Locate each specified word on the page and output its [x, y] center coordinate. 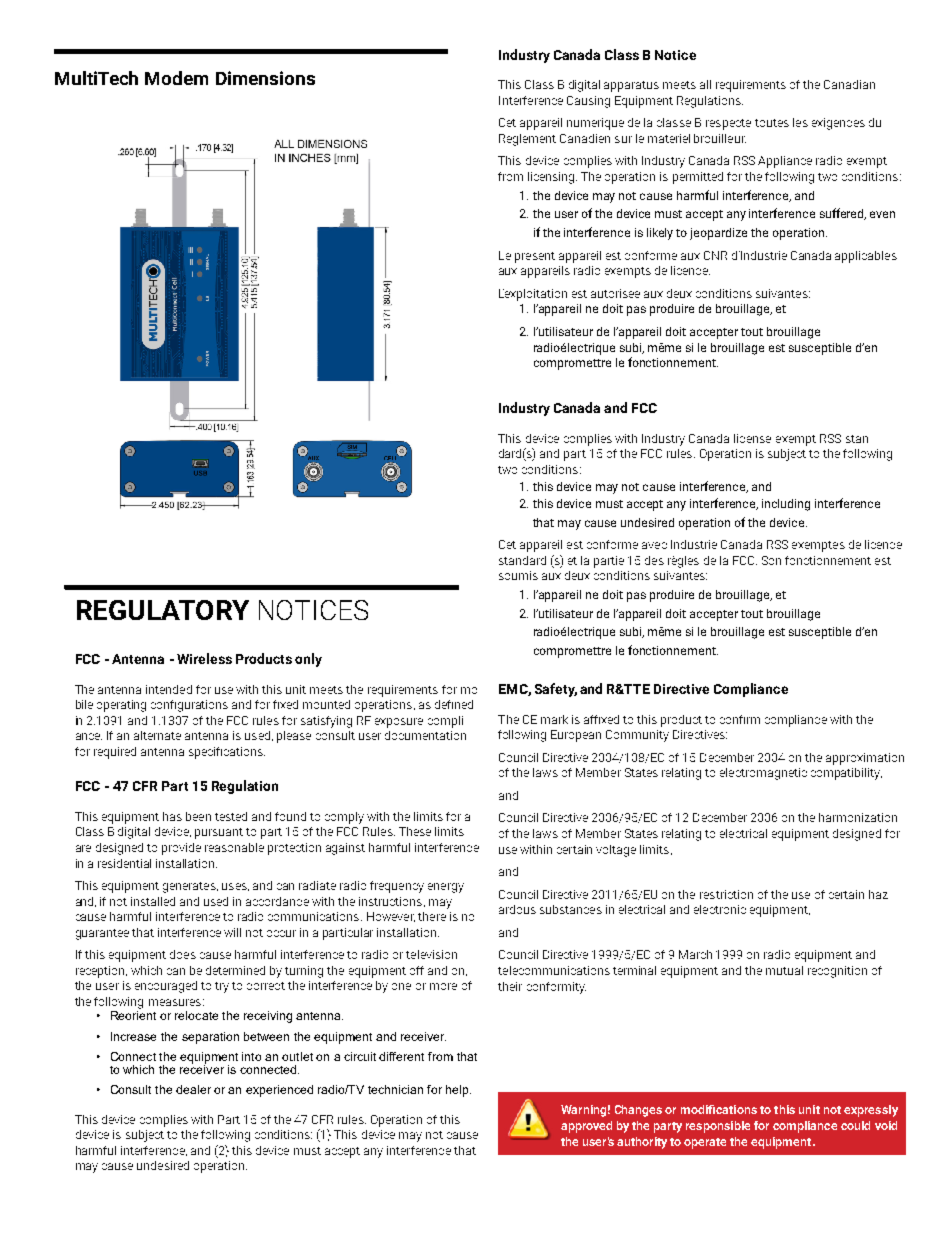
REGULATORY [163, 610]
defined [454, 704]
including [786, 505]
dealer [193, 1089]
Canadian [849, 84]
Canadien [585, 138]
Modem [176, 78]
